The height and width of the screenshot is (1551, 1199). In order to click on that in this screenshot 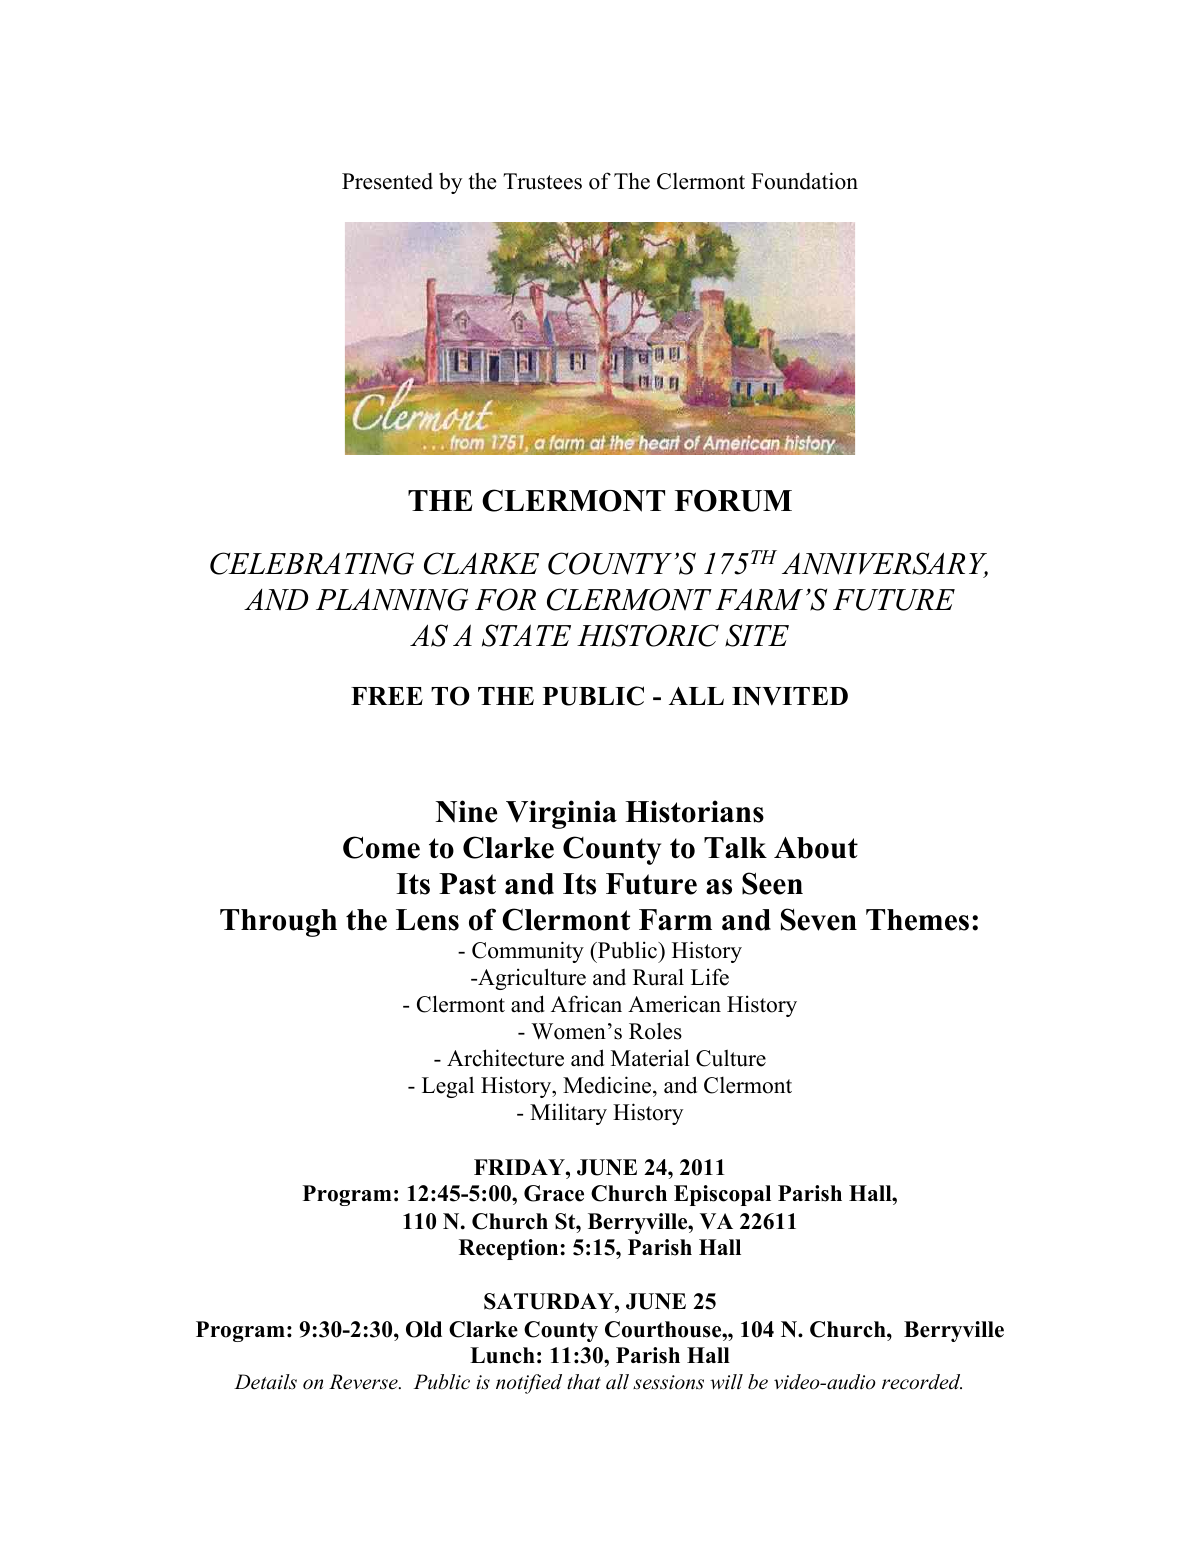, I will do `click(584, 1382)`.
